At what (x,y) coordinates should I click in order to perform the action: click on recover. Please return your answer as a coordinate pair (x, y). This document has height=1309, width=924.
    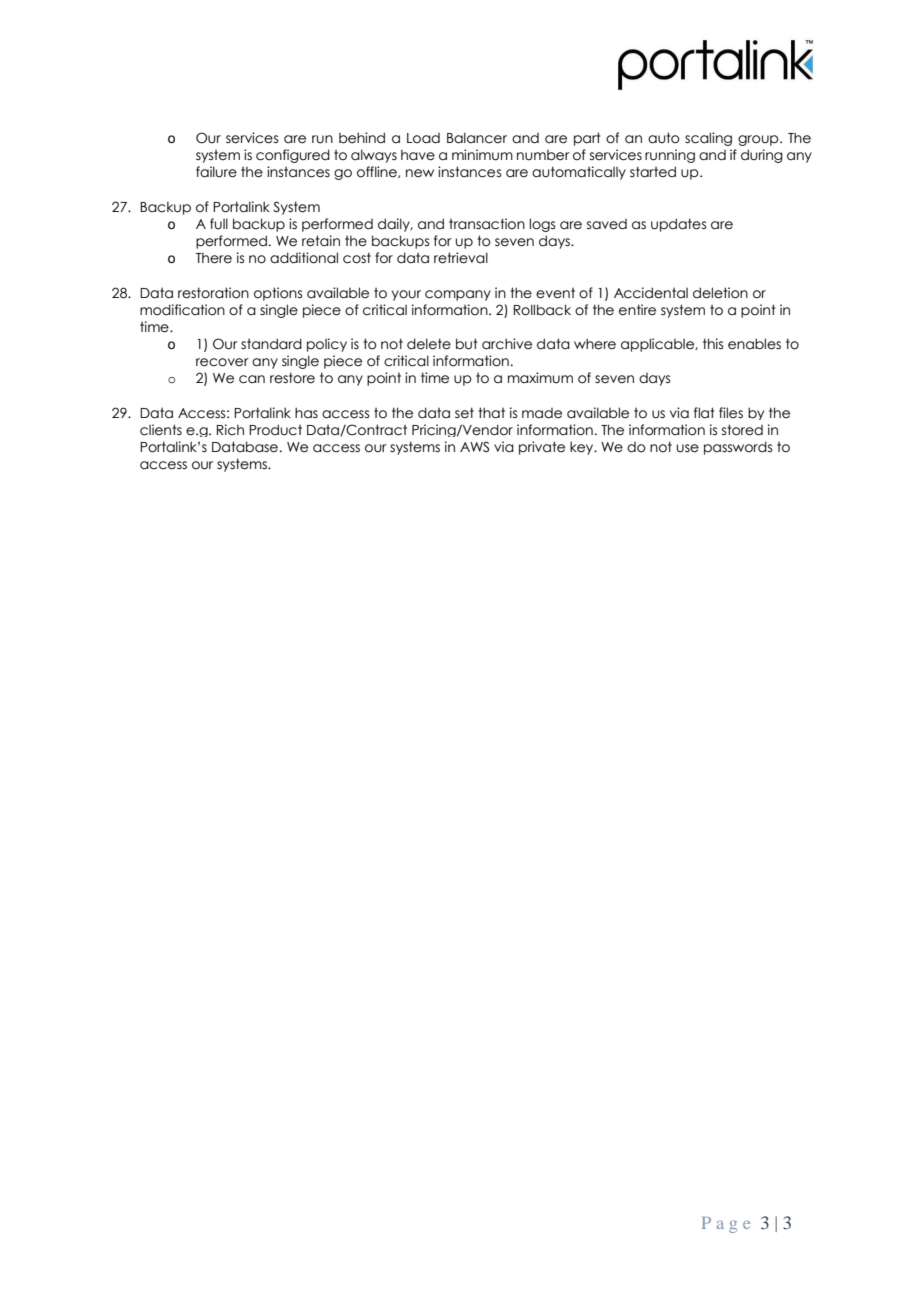
    Looking at the image, I should click on (222, 362).
